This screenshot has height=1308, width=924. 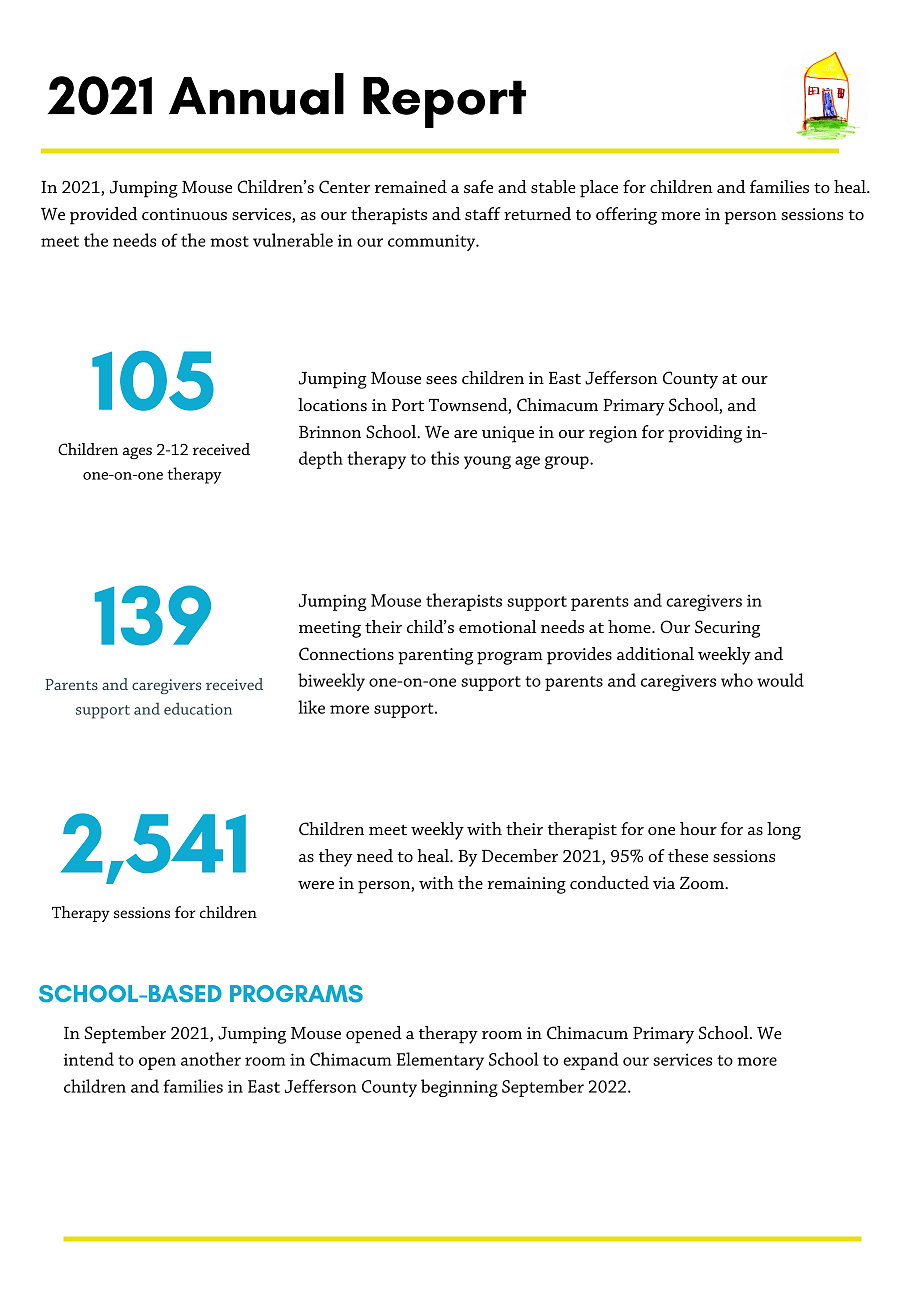 I want to click on Securing, so click(x=727, y=629).
